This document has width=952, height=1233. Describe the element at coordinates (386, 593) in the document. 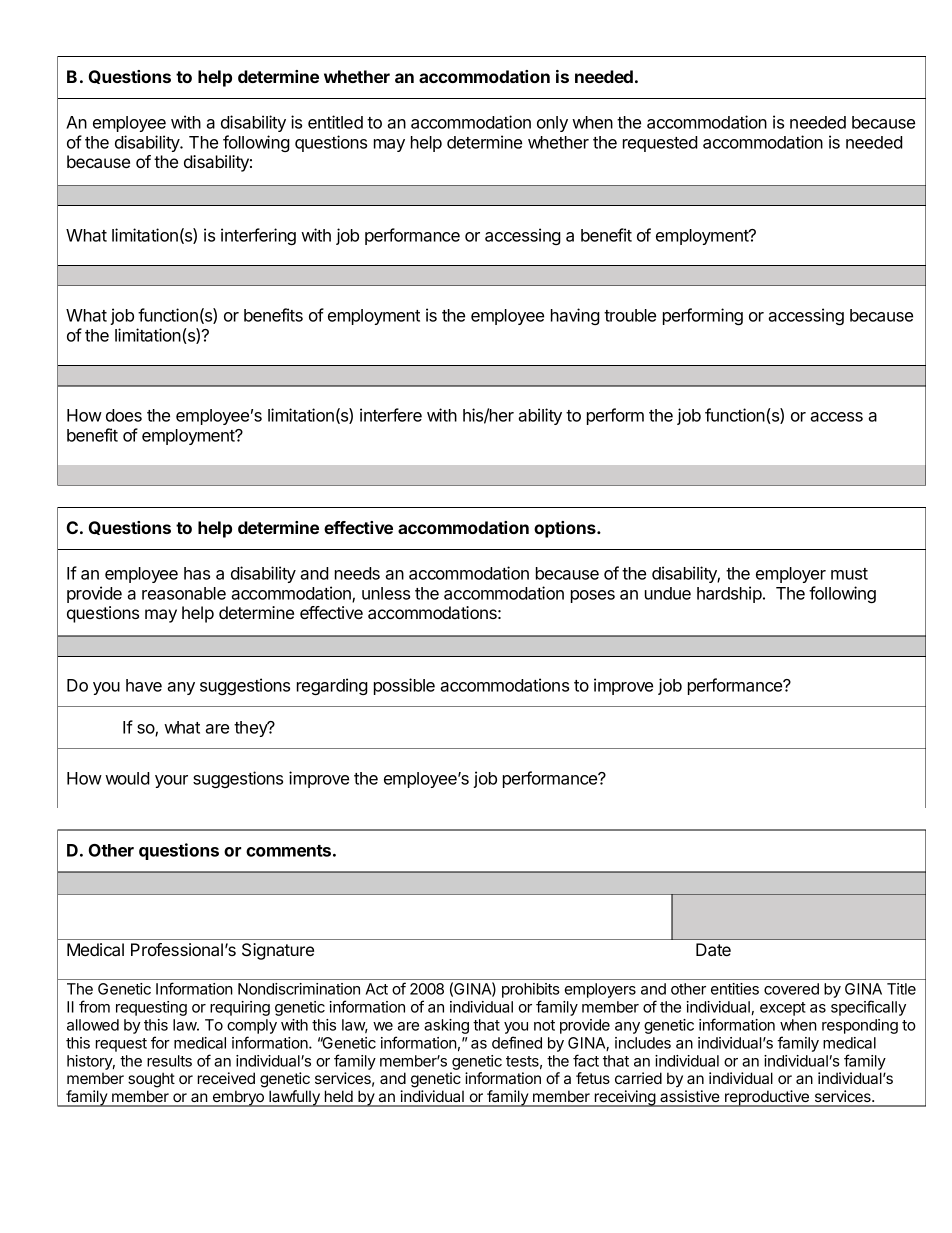

I see `unless` at that location.
